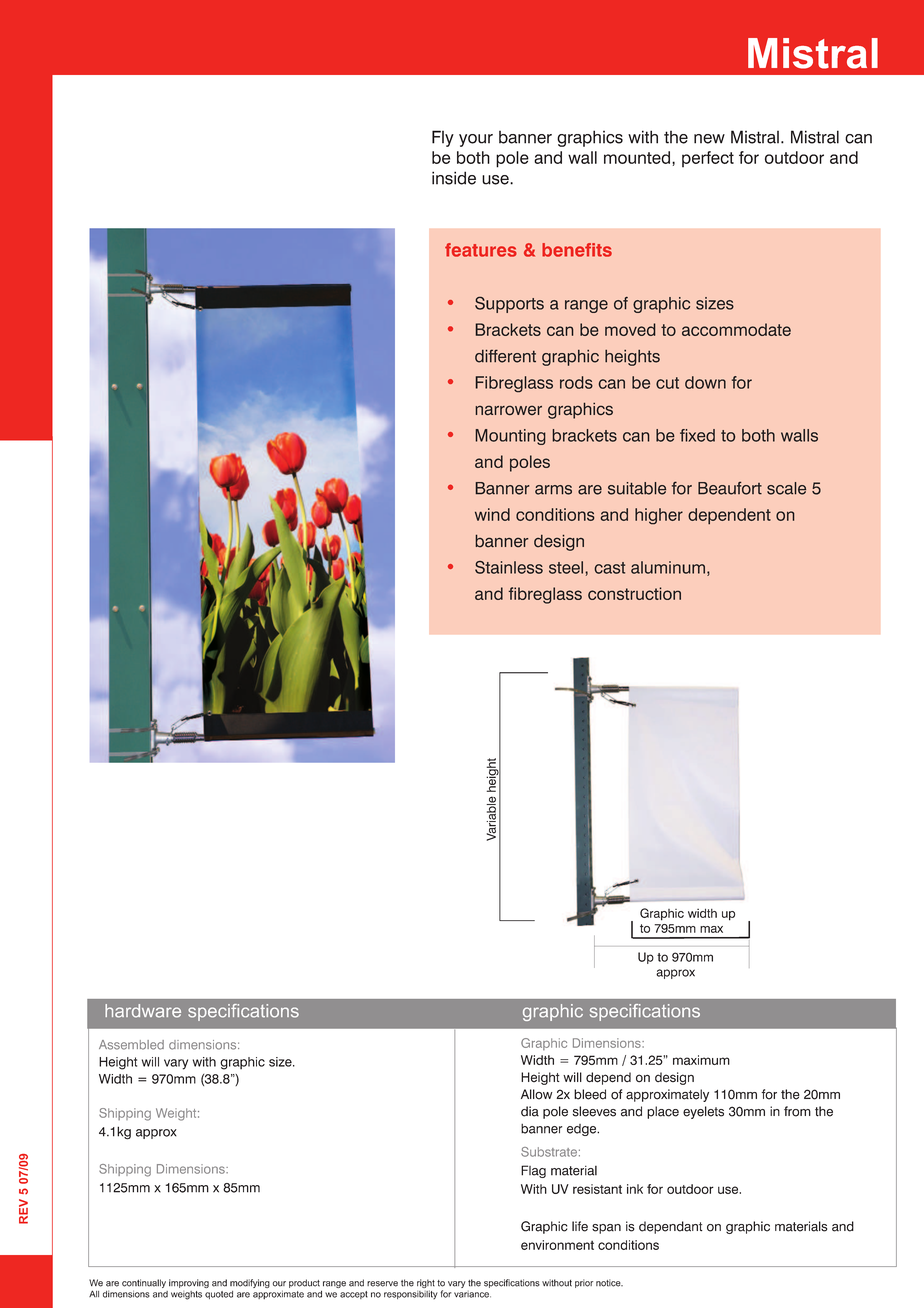 Image resolution: width=924 pixels, height=1308 pixels. What do you see at coordinates (708, 159) in the page?
I see `perfect` at bounding box center [708, 159].
